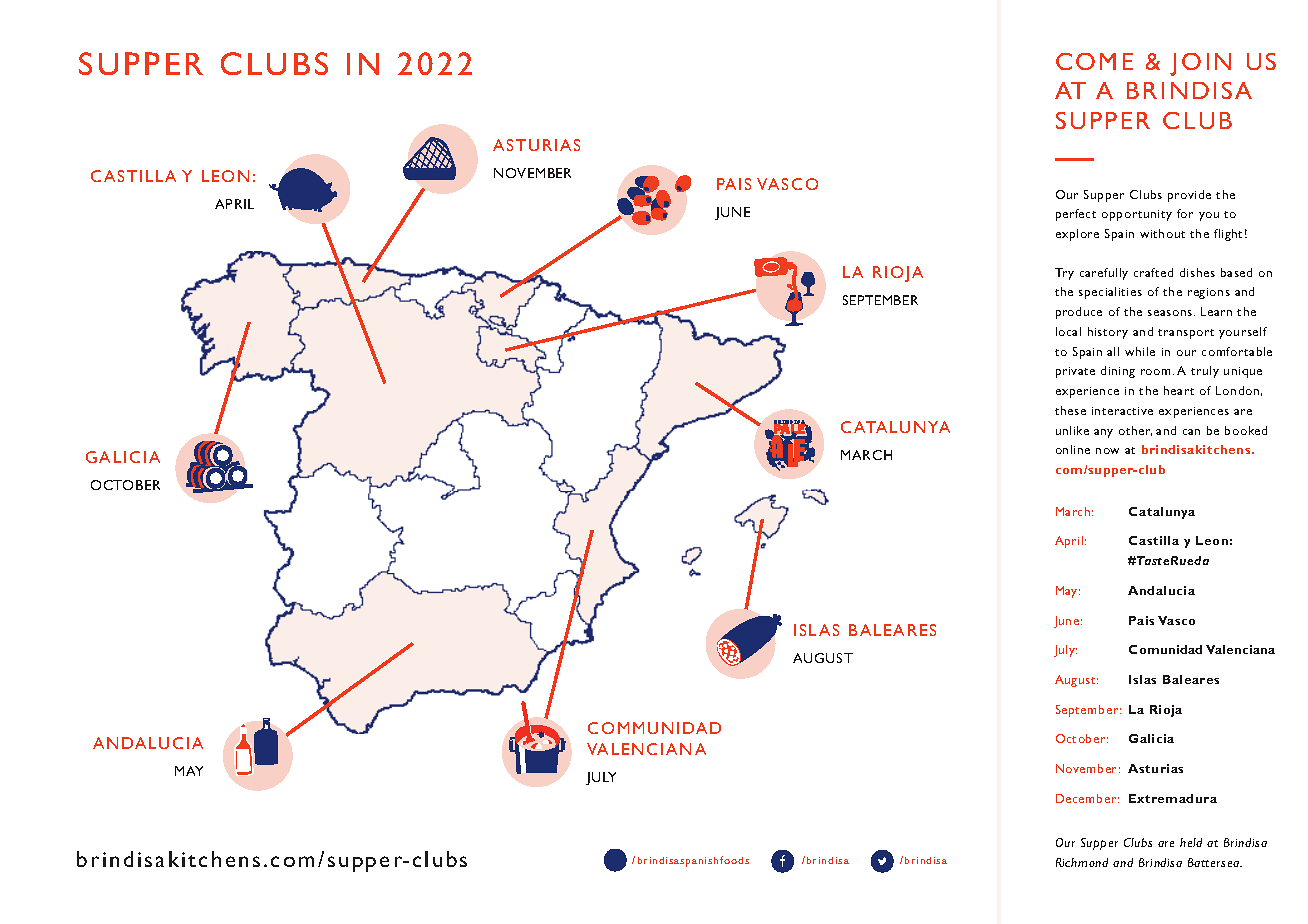  Describe the element at coordinates (1073, 449) in the page. I see `online` at that location.
